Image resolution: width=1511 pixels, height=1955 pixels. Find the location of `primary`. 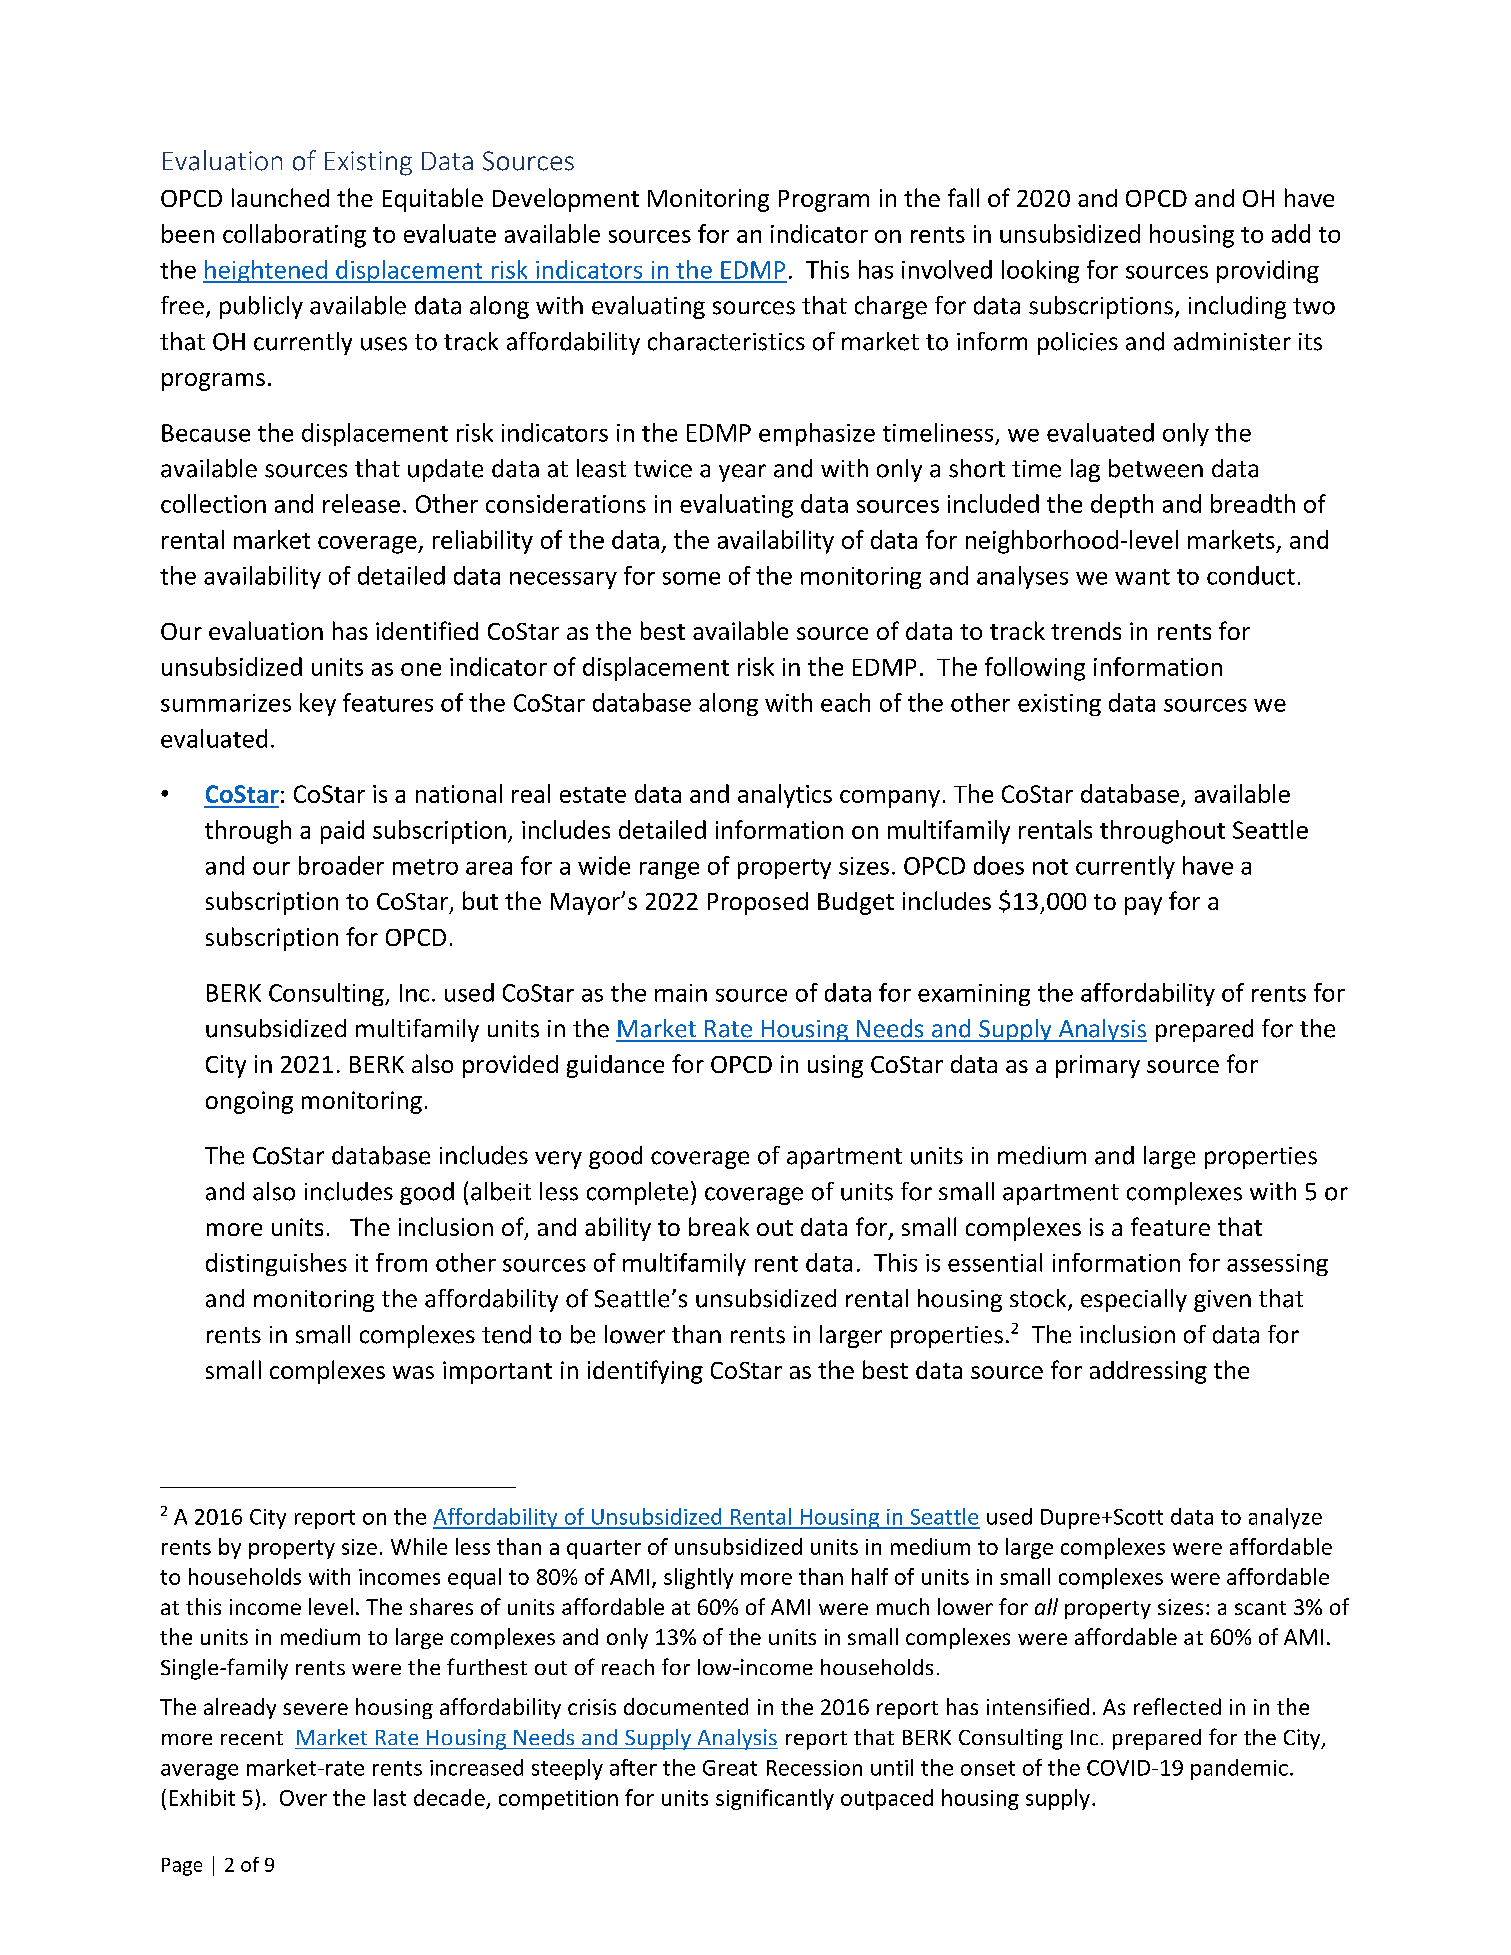

primary is located at coordinates (1098, 1066).
